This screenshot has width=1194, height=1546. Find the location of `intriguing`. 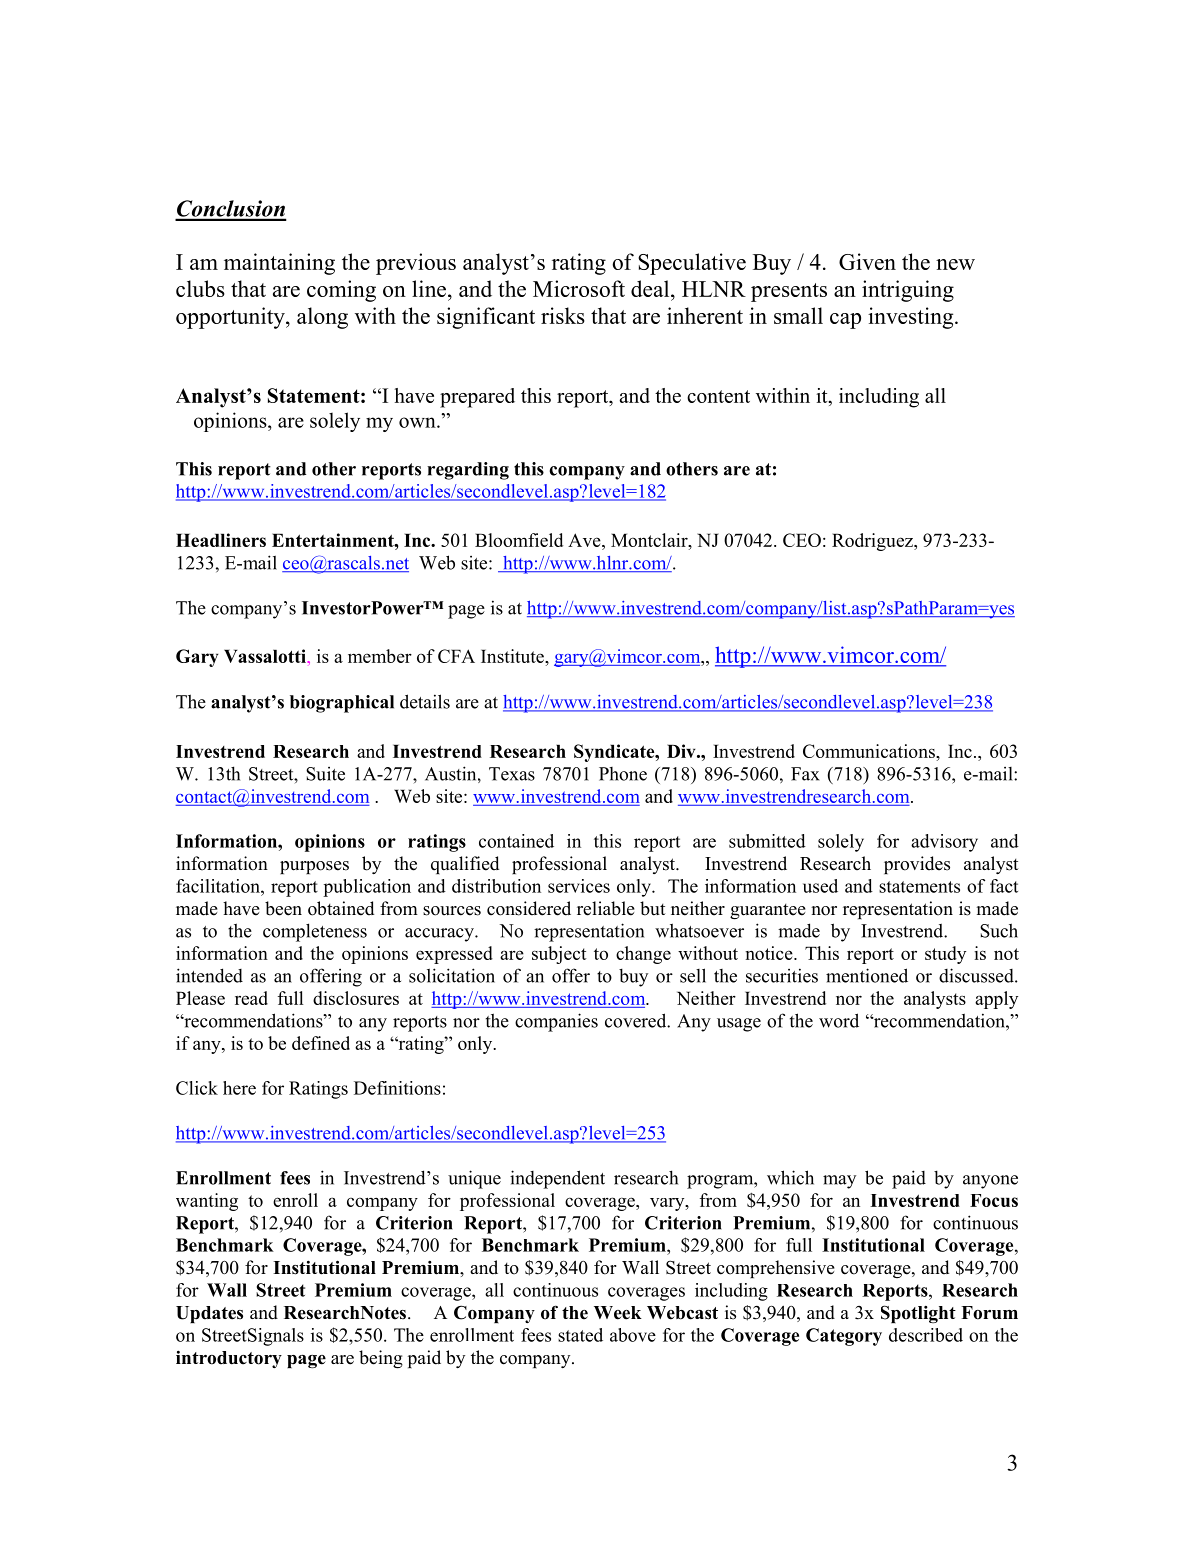

intriguing is located at coordinates (908, 291).
